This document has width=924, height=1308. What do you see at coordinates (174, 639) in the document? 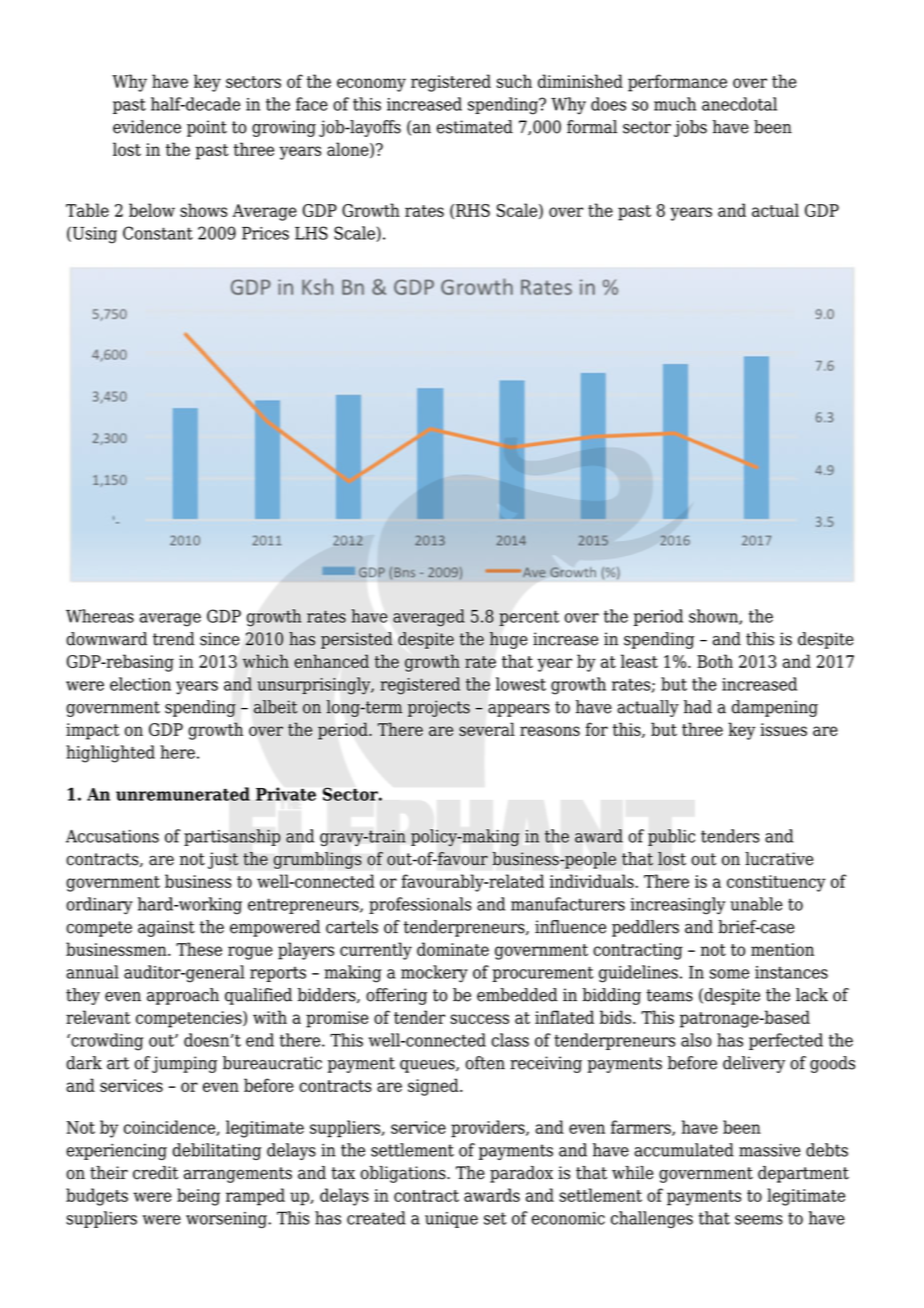
I see `trend` at bounding box center [174, 639].
